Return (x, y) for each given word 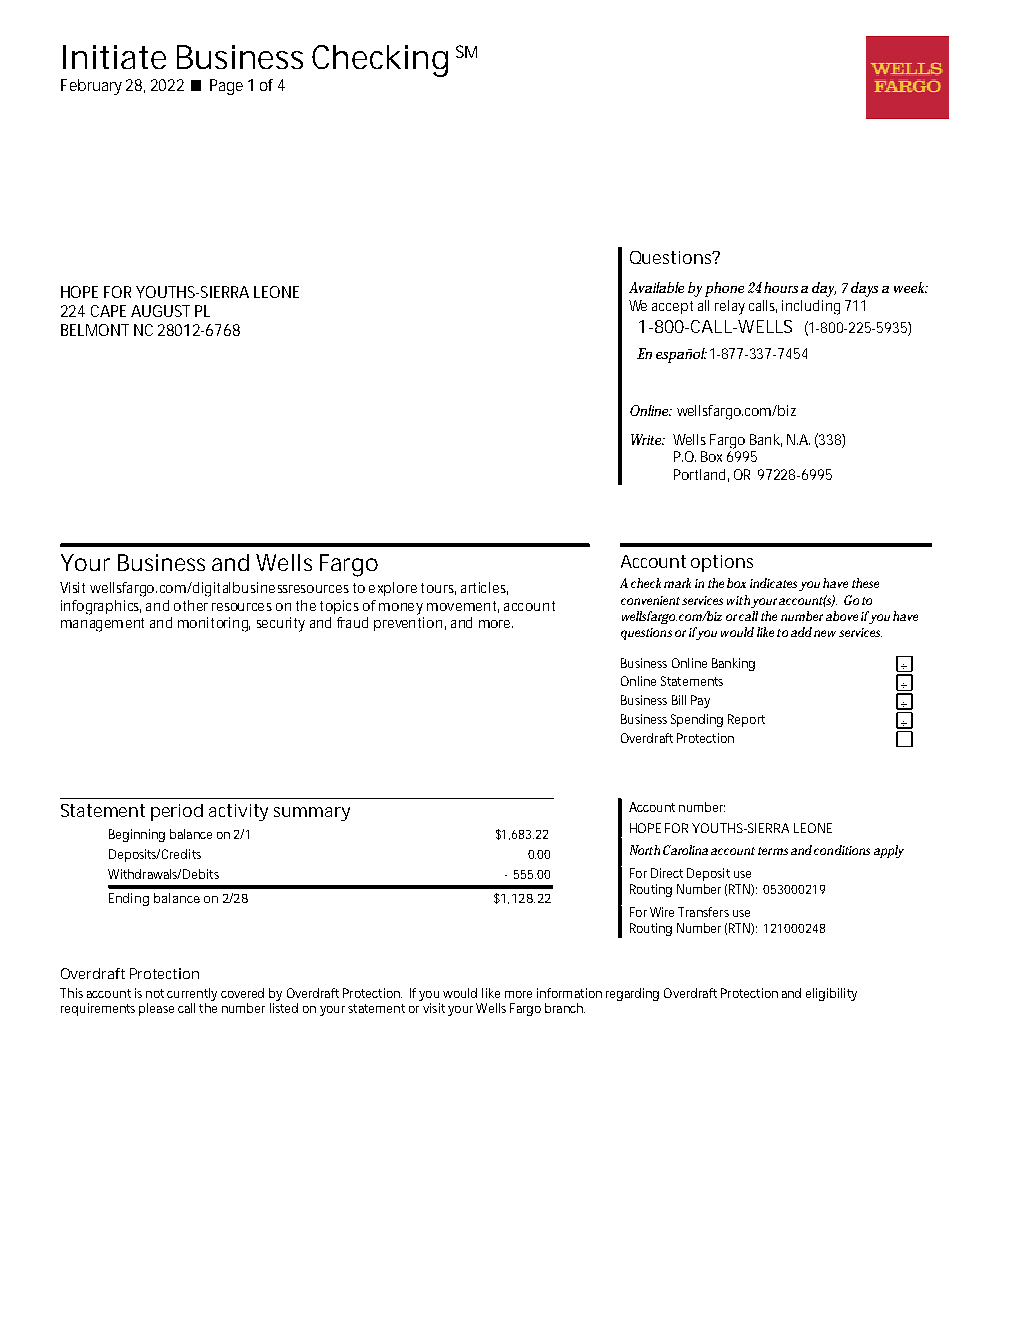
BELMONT (95, 330)
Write (647, 439)
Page (226, 87)
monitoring (214, 624)
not (155, 993)
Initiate (114, 57)
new (825, 633)
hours (781, 287)
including (811, 307)
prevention (408, 624)
